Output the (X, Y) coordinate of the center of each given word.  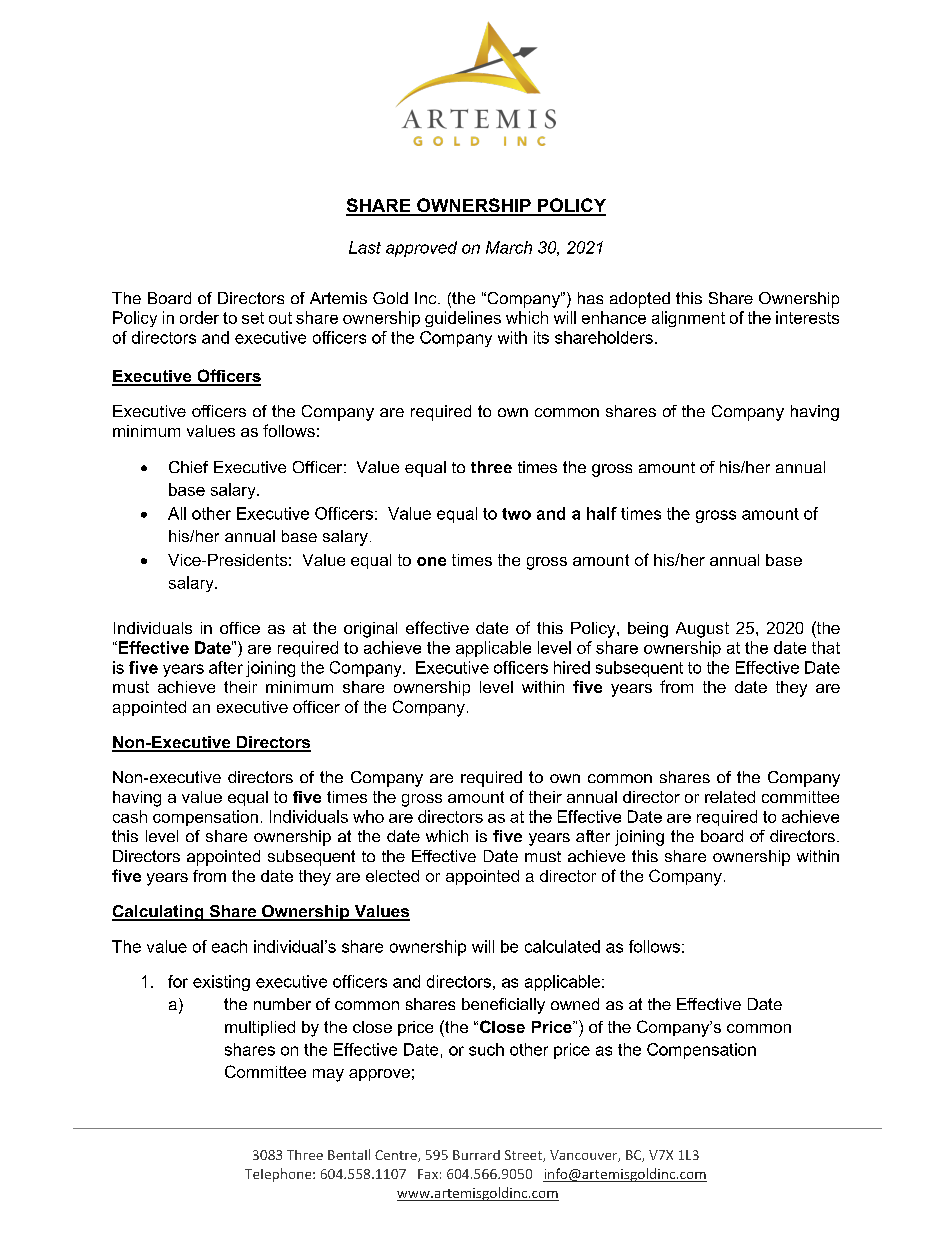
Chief (188, 467)
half (602, 513)
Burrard (476, 1155)
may (328, 1075)
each (229, 946)
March (509, 247)
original (370, 630)
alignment (688, 319)
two (516, 514)
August (702, 630)
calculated (562, 946)
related (730, 797)
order (199, 317)
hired (572, 667)
